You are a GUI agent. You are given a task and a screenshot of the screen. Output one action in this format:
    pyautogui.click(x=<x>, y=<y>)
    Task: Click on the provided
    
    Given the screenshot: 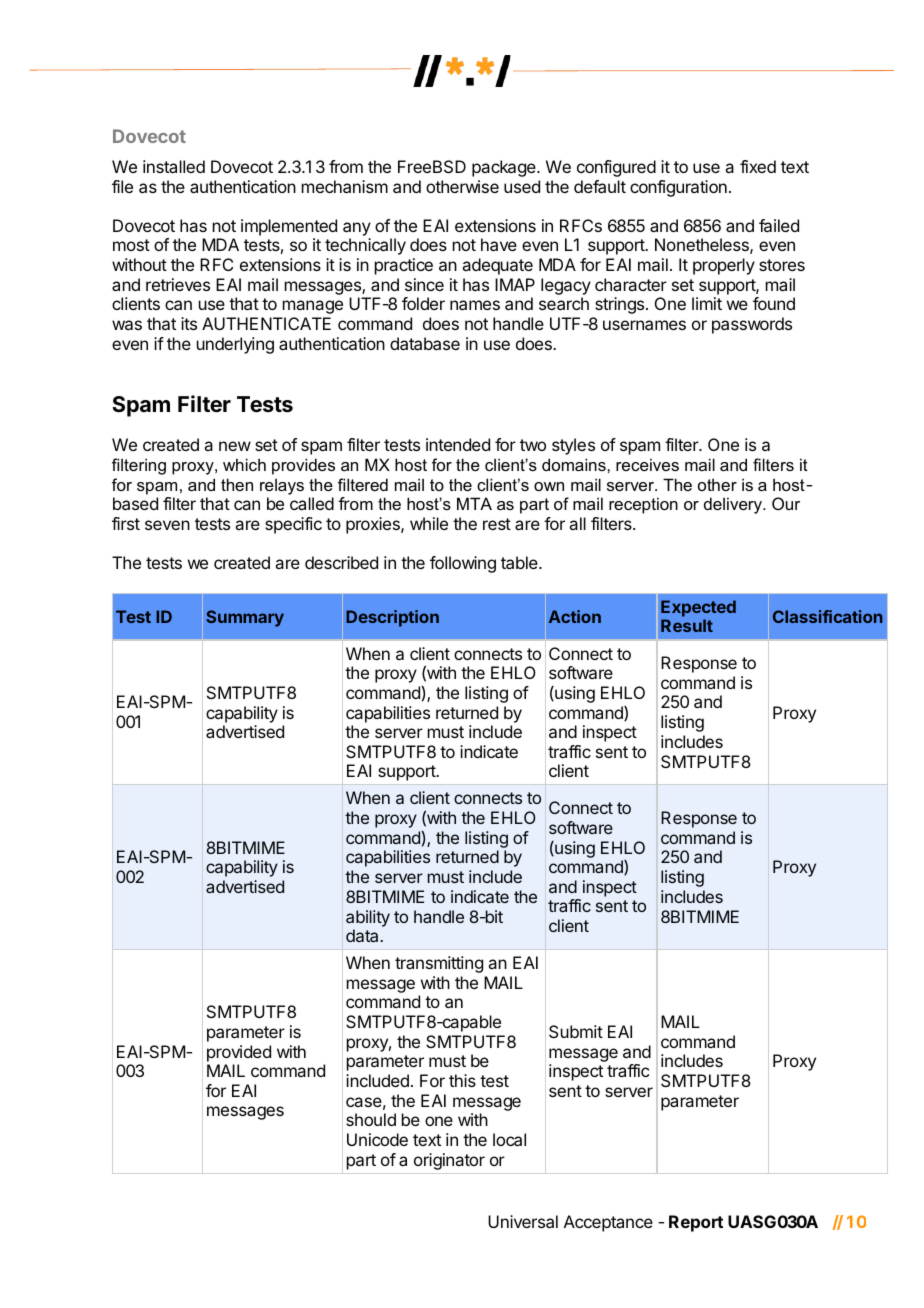 What is the action you would take?
    pyautogui.click(x=239, y=1053)
